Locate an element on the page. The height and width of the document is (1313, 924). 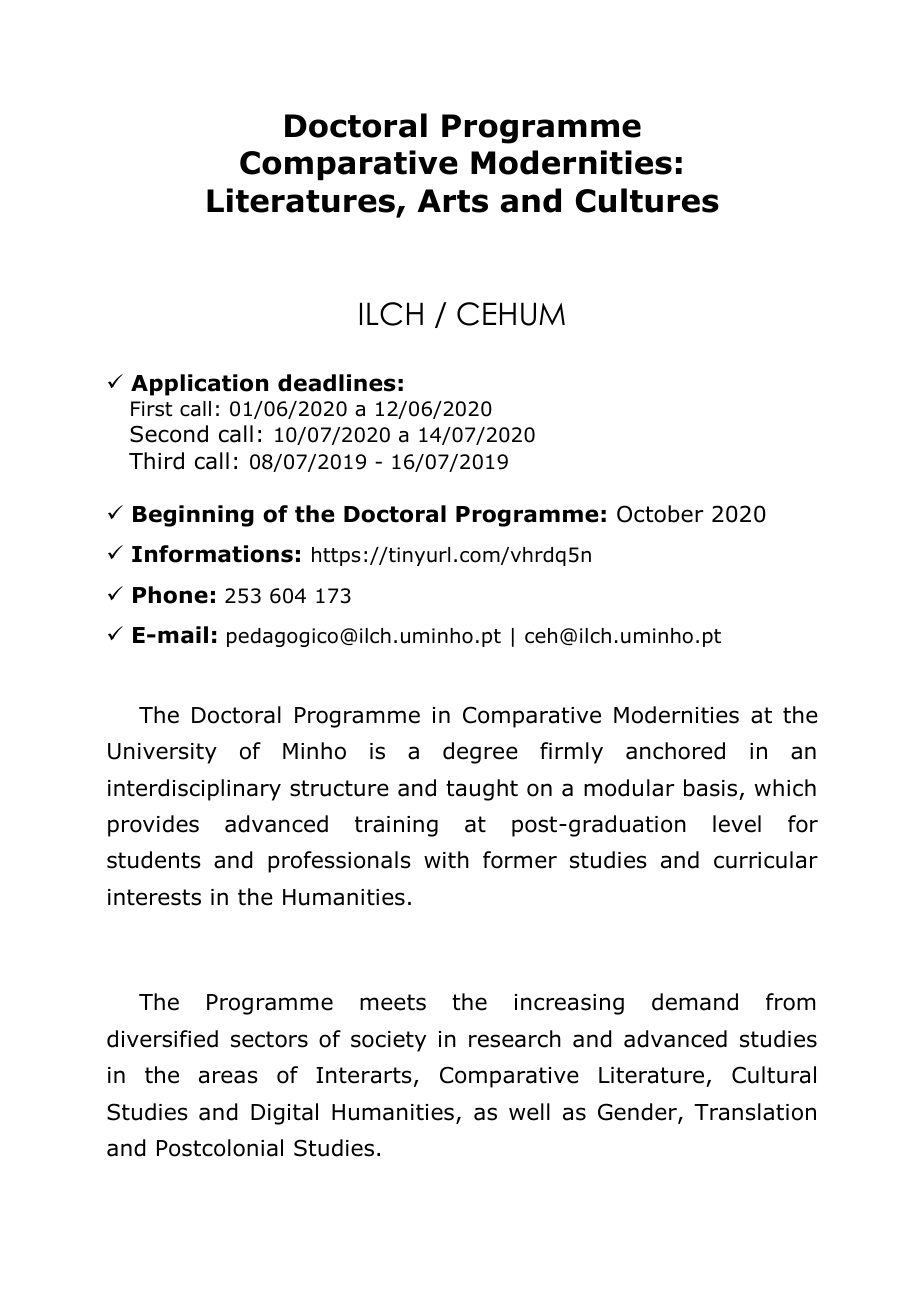
taught is located at coordinates (482, 790).
